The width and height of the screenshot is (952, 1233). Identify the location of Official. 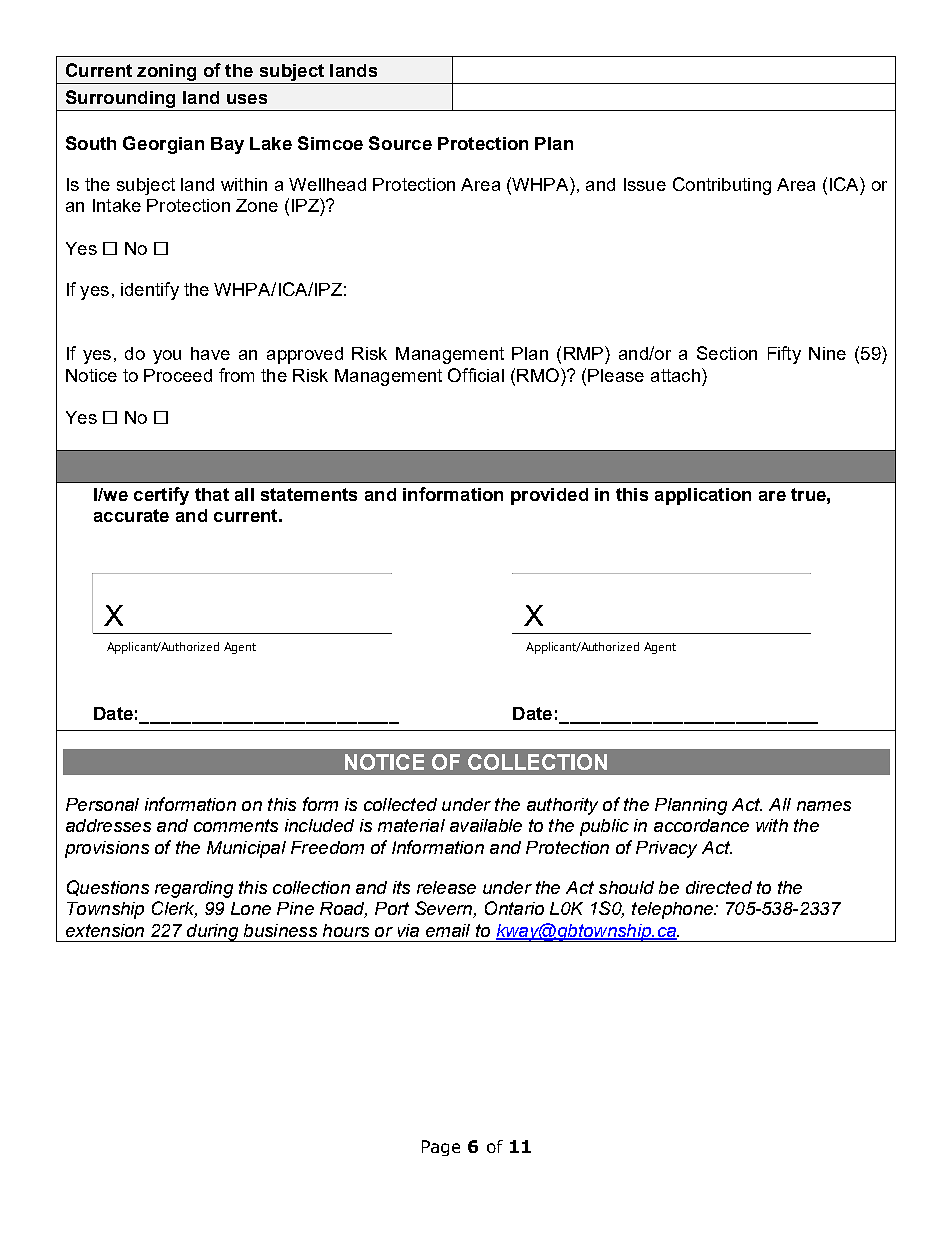
(476, 375).
